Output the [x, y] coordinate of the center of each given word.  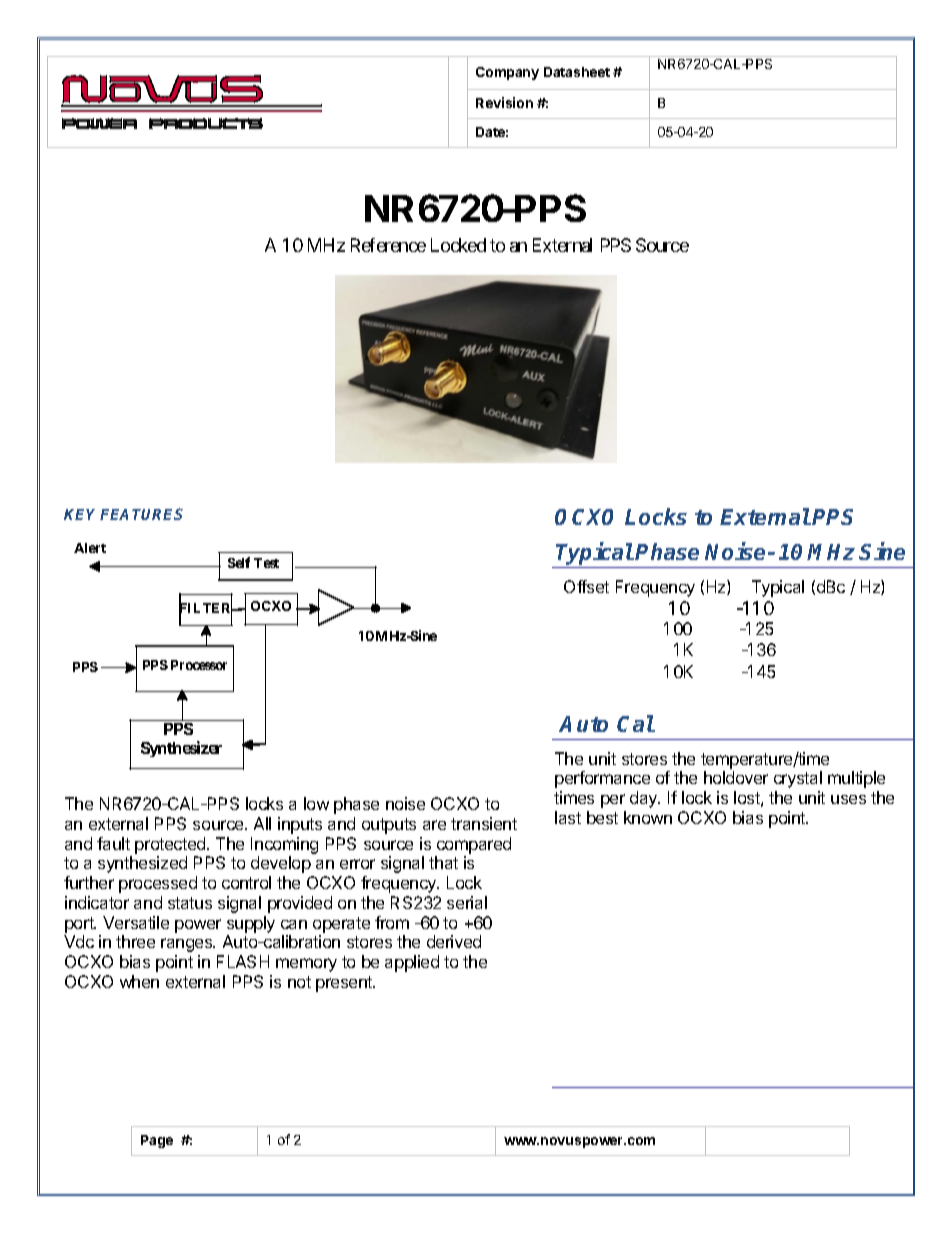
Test [266, 563]
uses [848, 799]
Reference [388, 245]
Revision [504, 102]
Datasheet [577, 72]
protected [171, 845]
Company [507, 73]
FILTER [206, 608]
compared [474, 845]
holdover [736, 777]
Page [157, 1141]
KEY [82, 514]
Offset [586, 586]
